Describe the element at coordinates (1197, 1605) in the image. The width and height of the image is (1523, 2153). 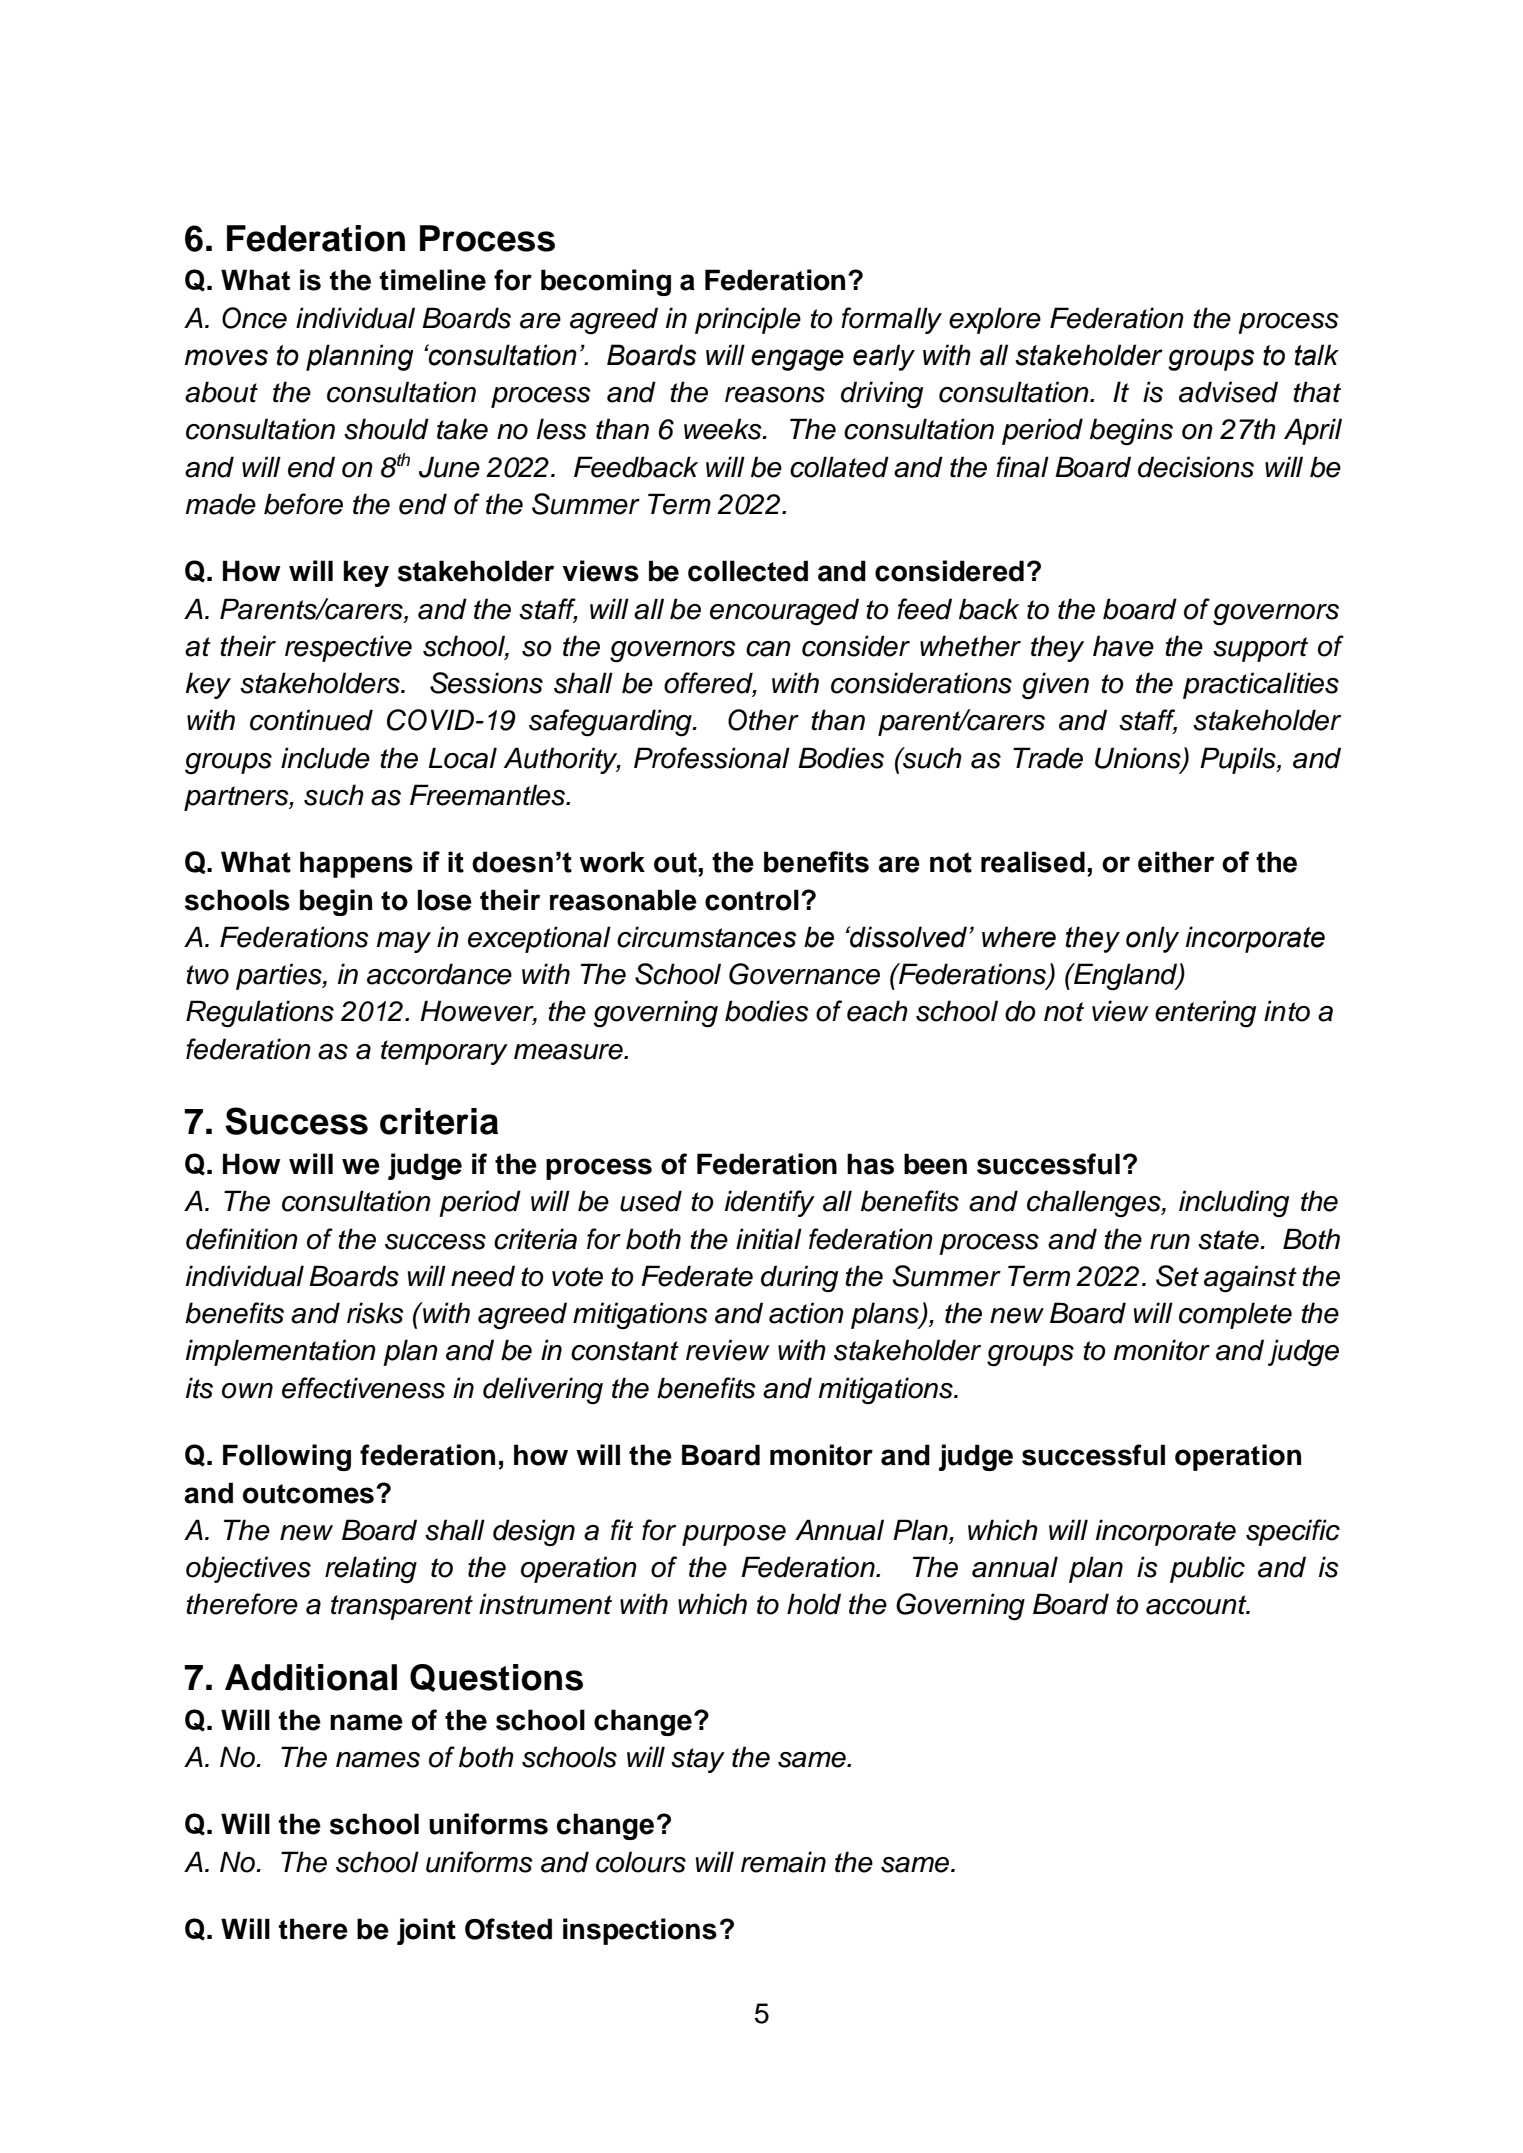
I see `account` at that location.
